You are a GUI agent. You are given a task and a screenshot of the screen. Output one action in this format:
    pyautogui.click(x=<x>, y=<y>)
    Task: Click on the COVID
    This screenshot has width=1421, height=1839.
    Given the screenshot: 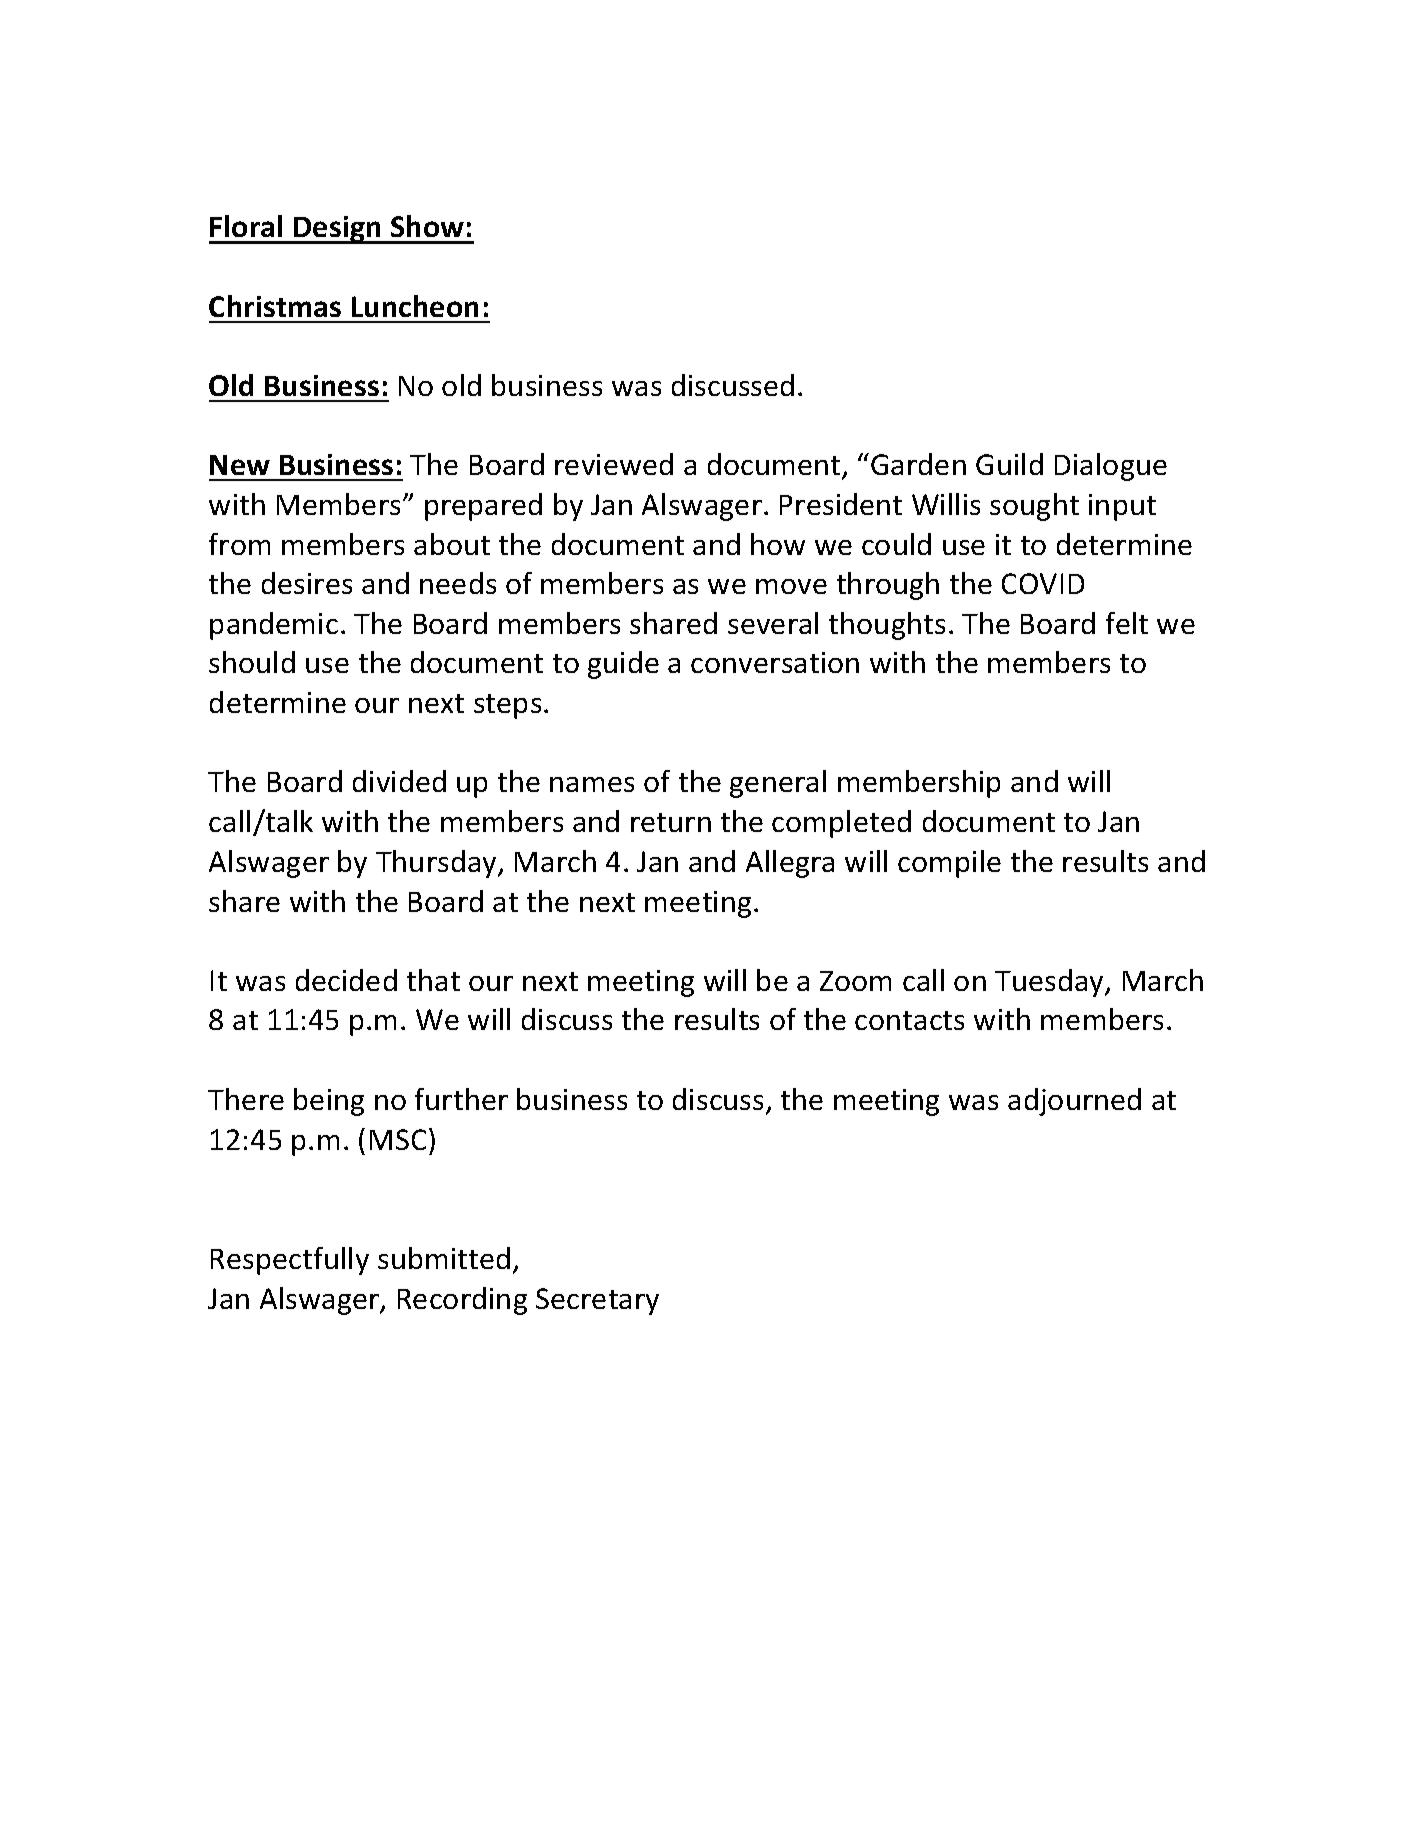 What is the action you would take?
    pyautogui.click(x=1043, y=583)
